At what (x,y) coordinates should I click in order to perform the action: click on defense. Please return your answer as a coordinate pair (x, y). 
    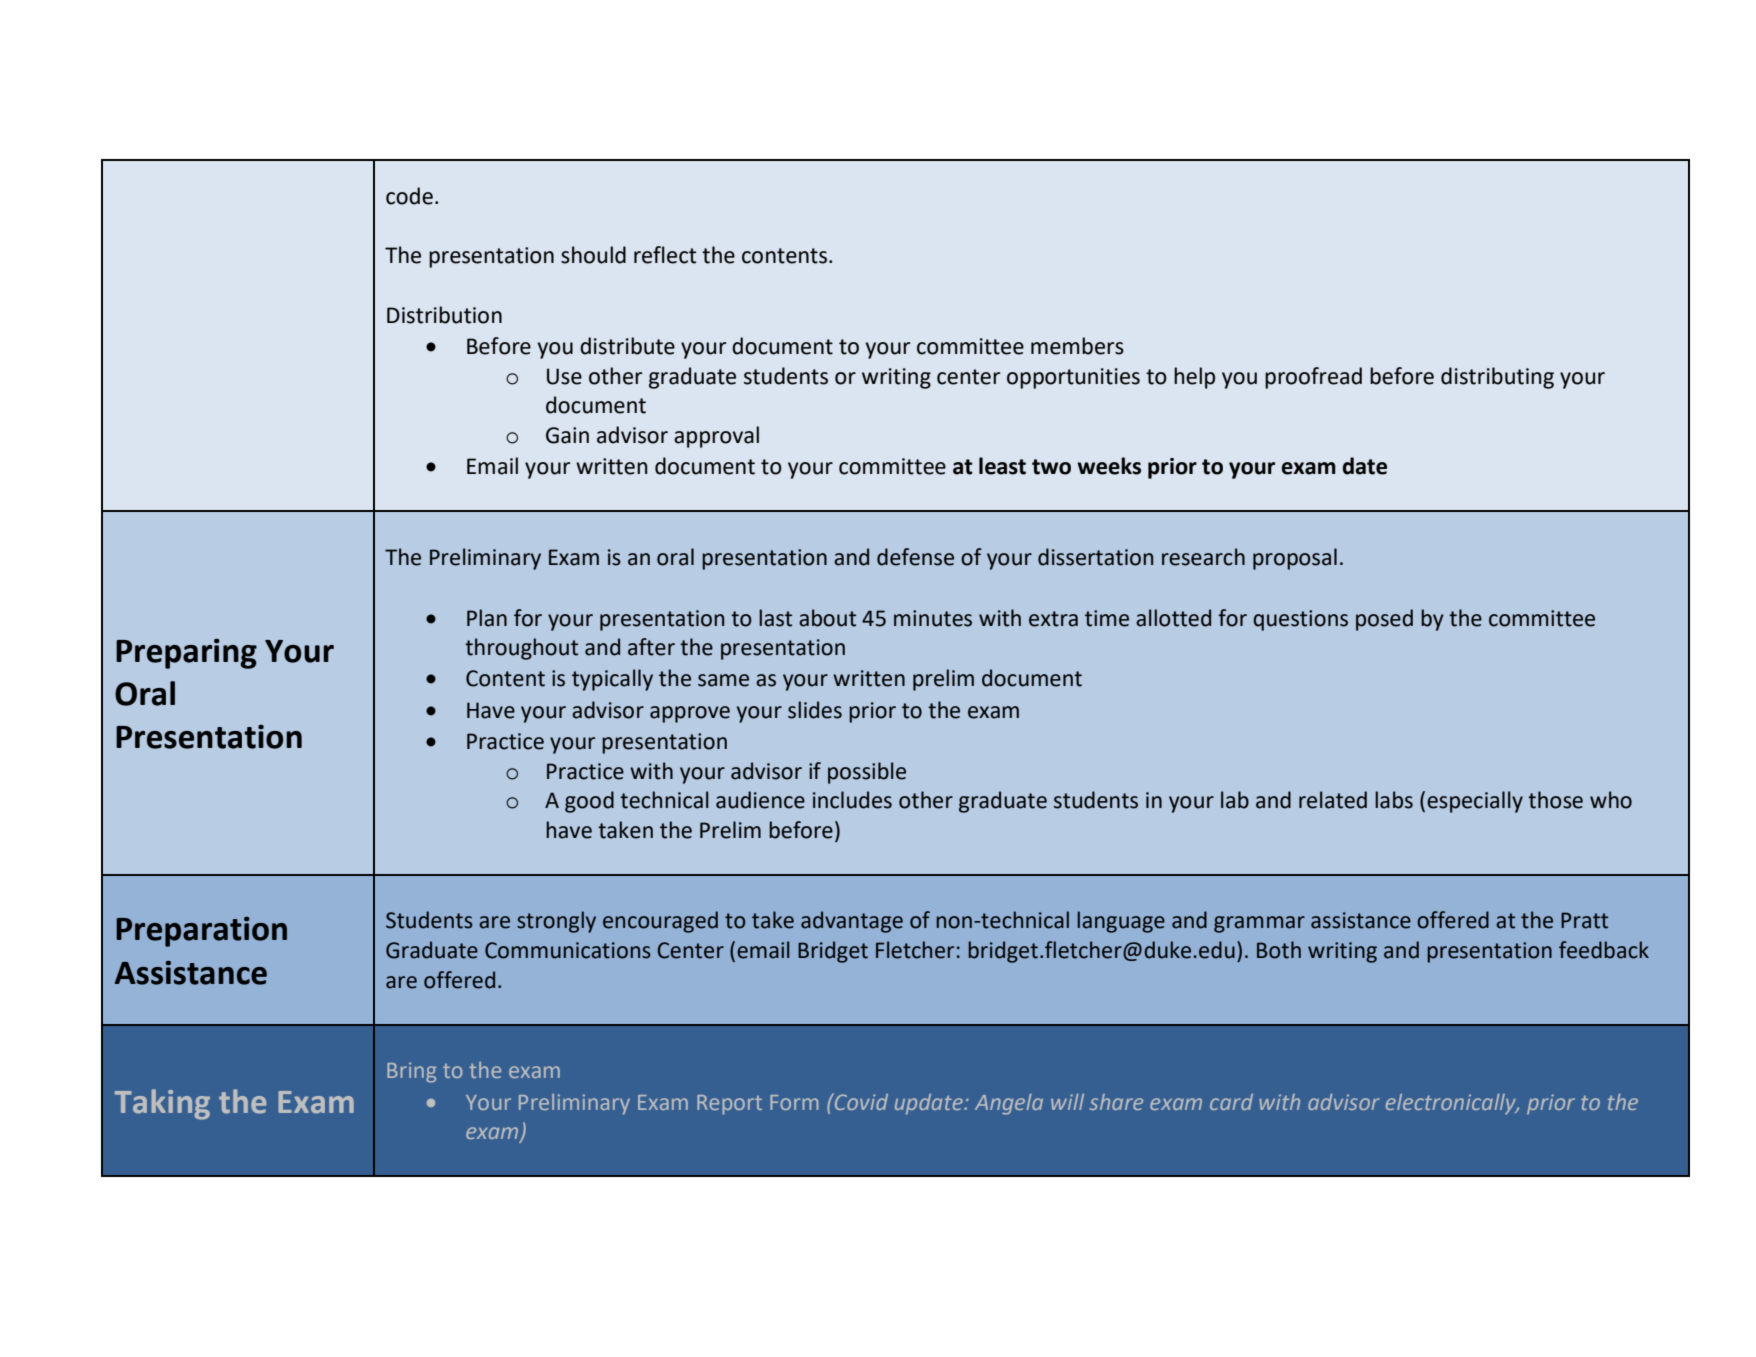
    Looking at the image, I should click on (915, 557).
